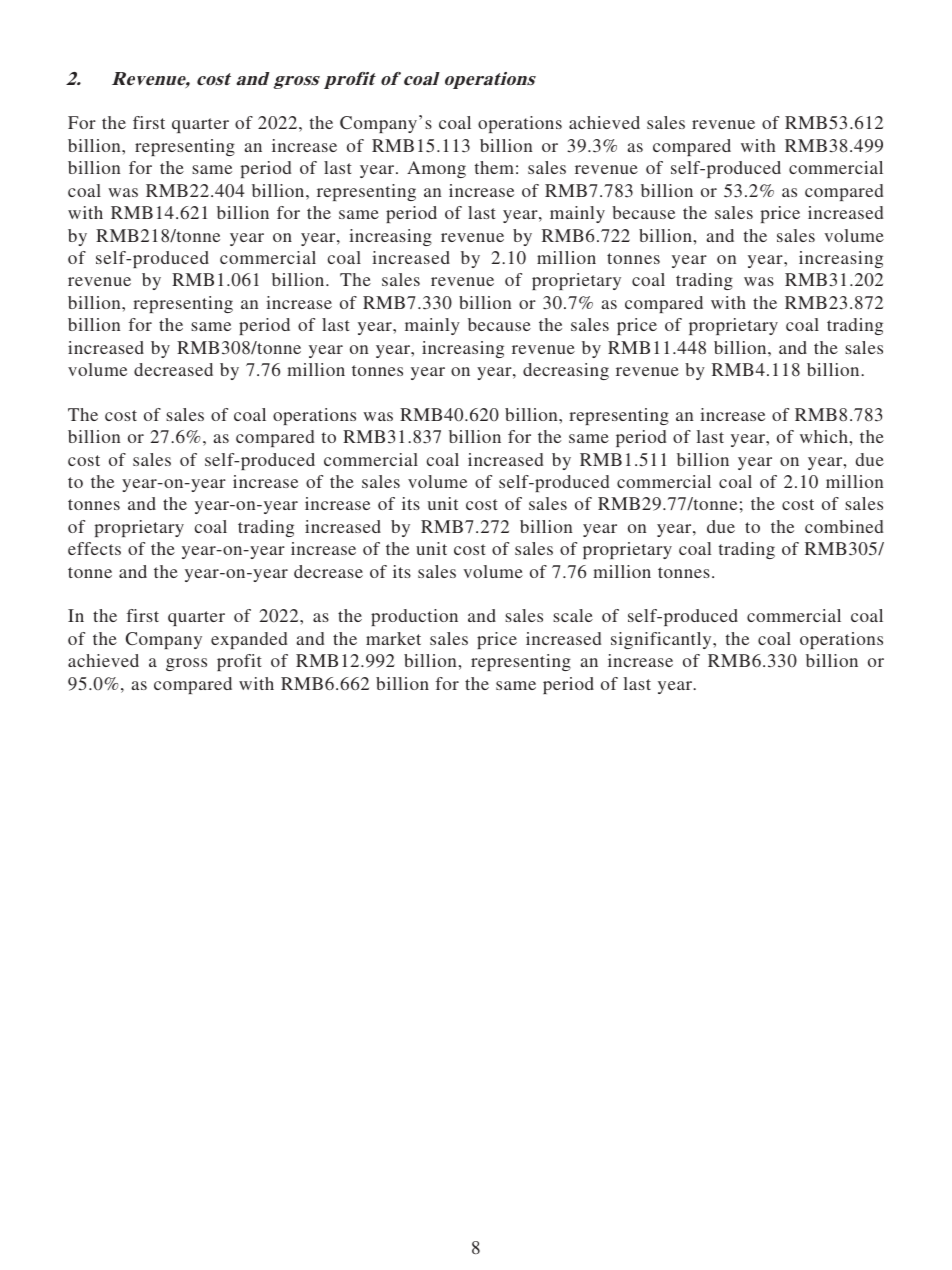 The height and width of the page is (1270, 952). Describe the element at coordinates (436, 169) in the page. I see `Among` at that location.
